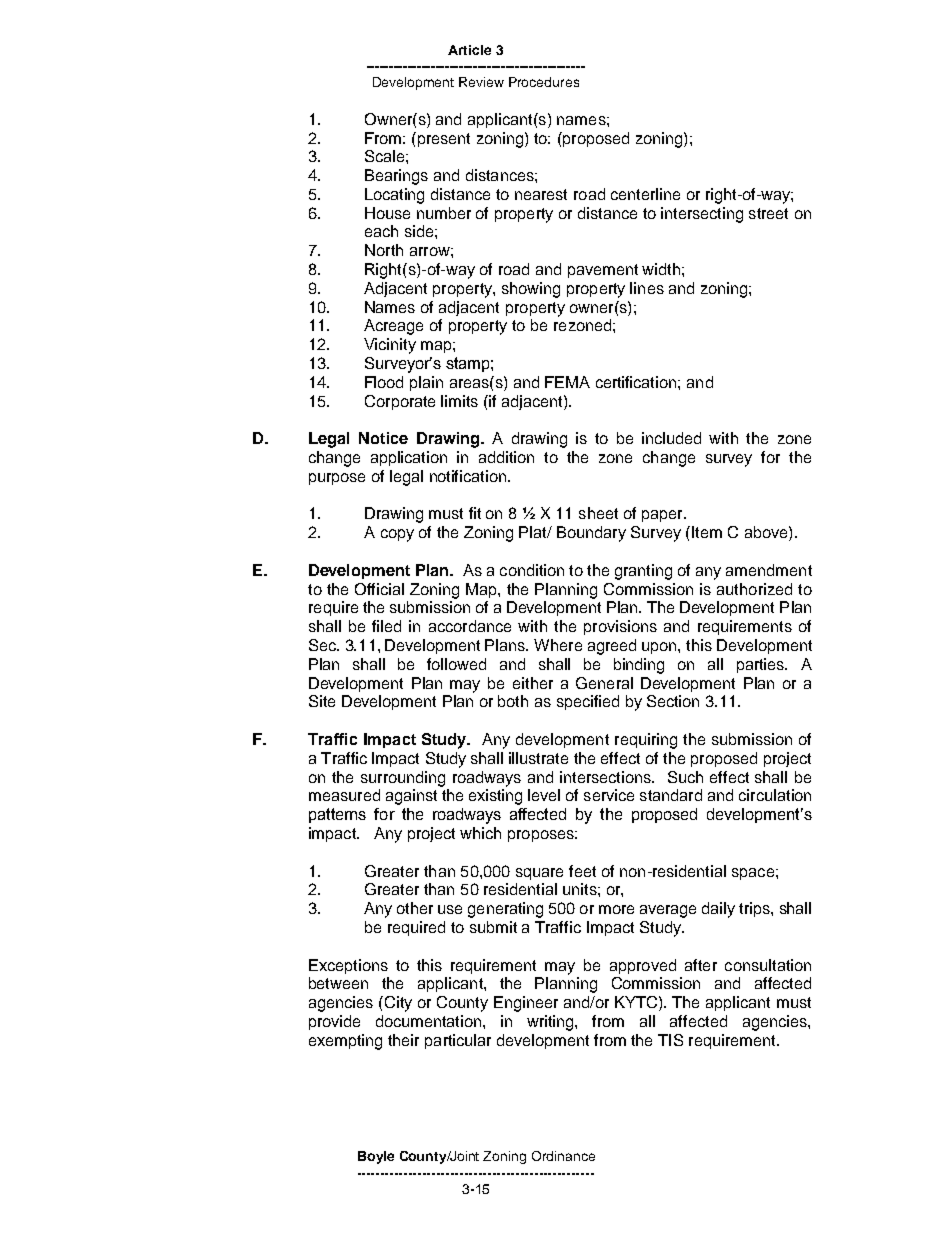  I want to click on square, so click(539, 874).
